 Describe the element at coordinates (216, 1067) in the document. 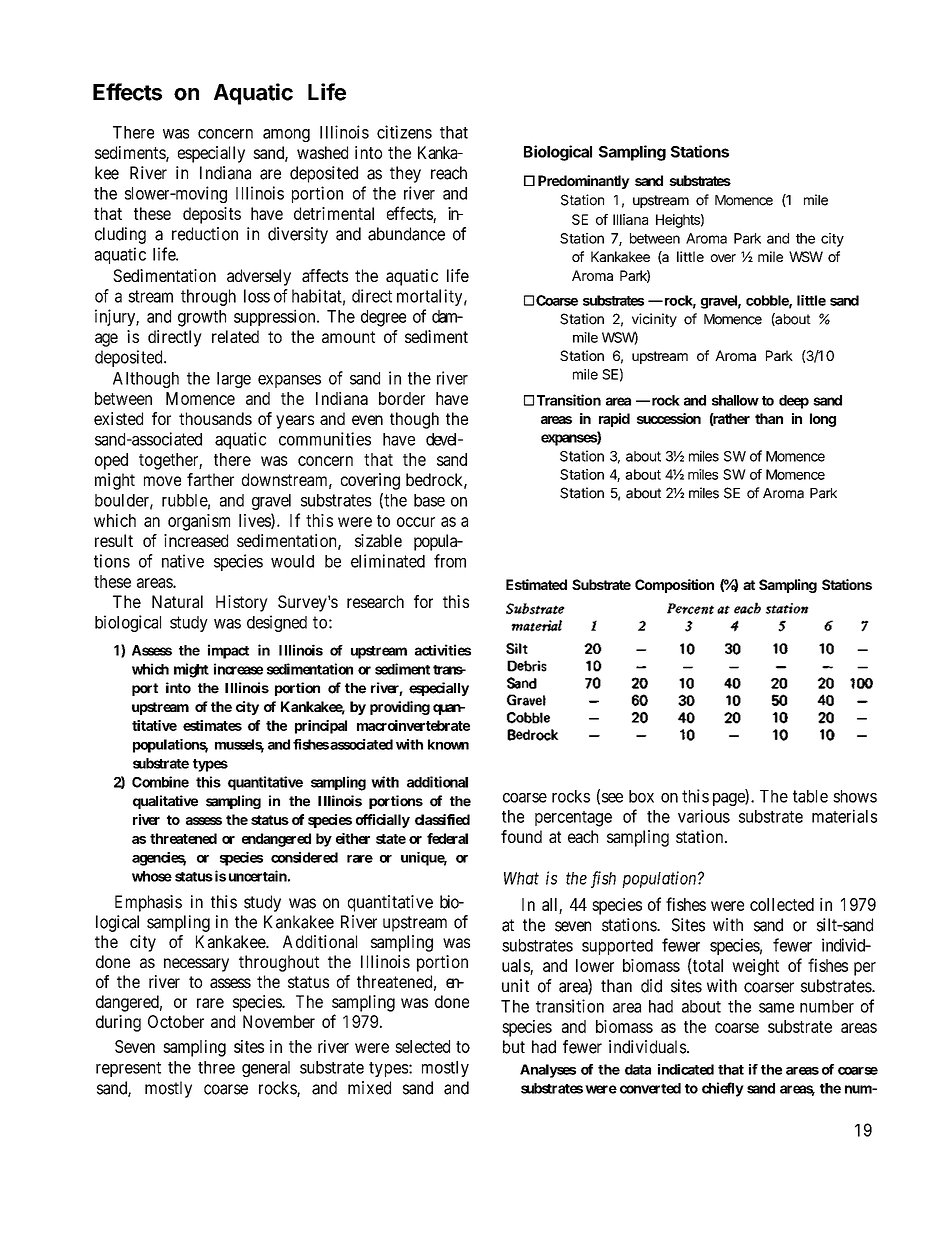

I see `three` at that location.
